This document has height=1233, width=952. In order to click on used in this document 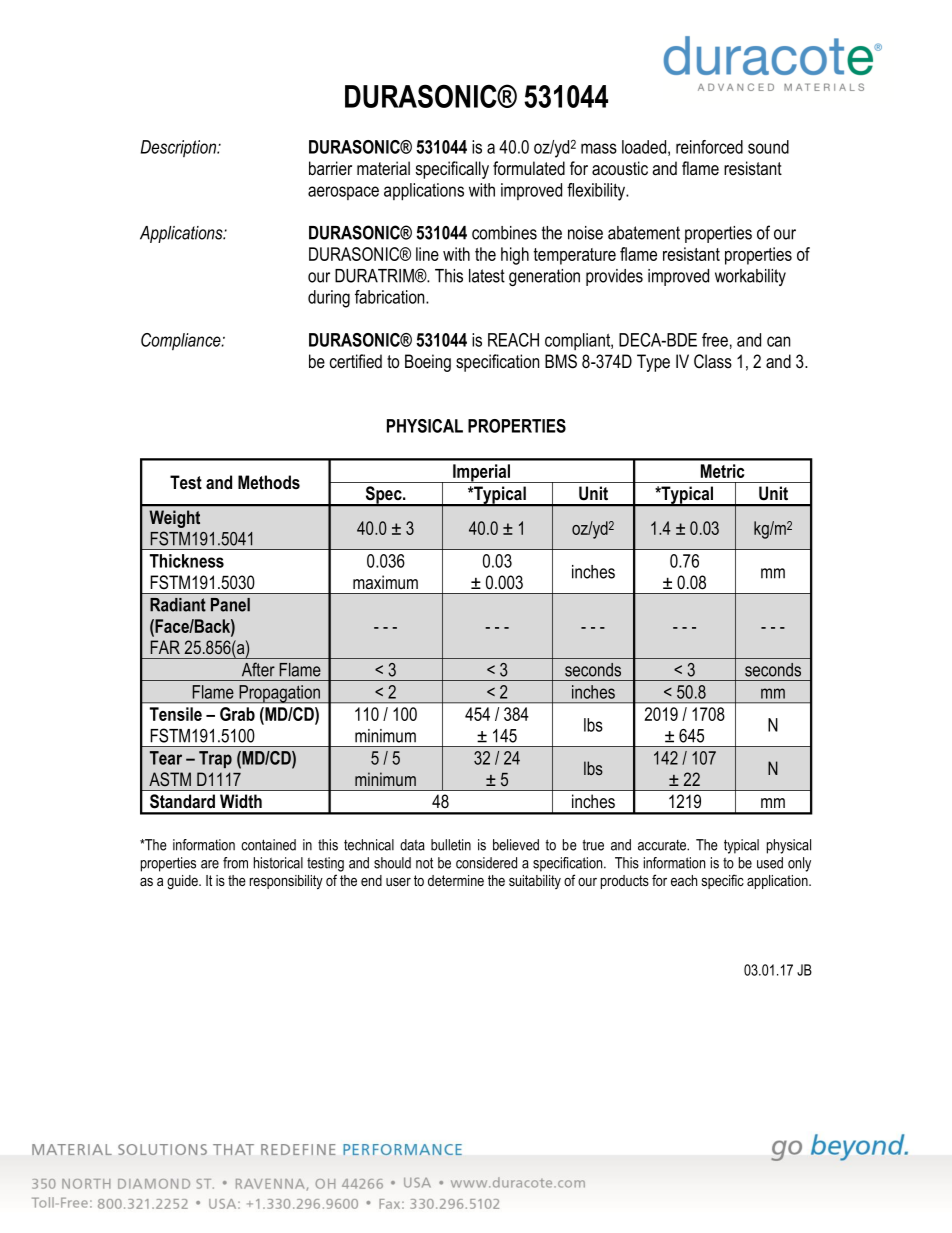, I will do `click(770, 863)`.
